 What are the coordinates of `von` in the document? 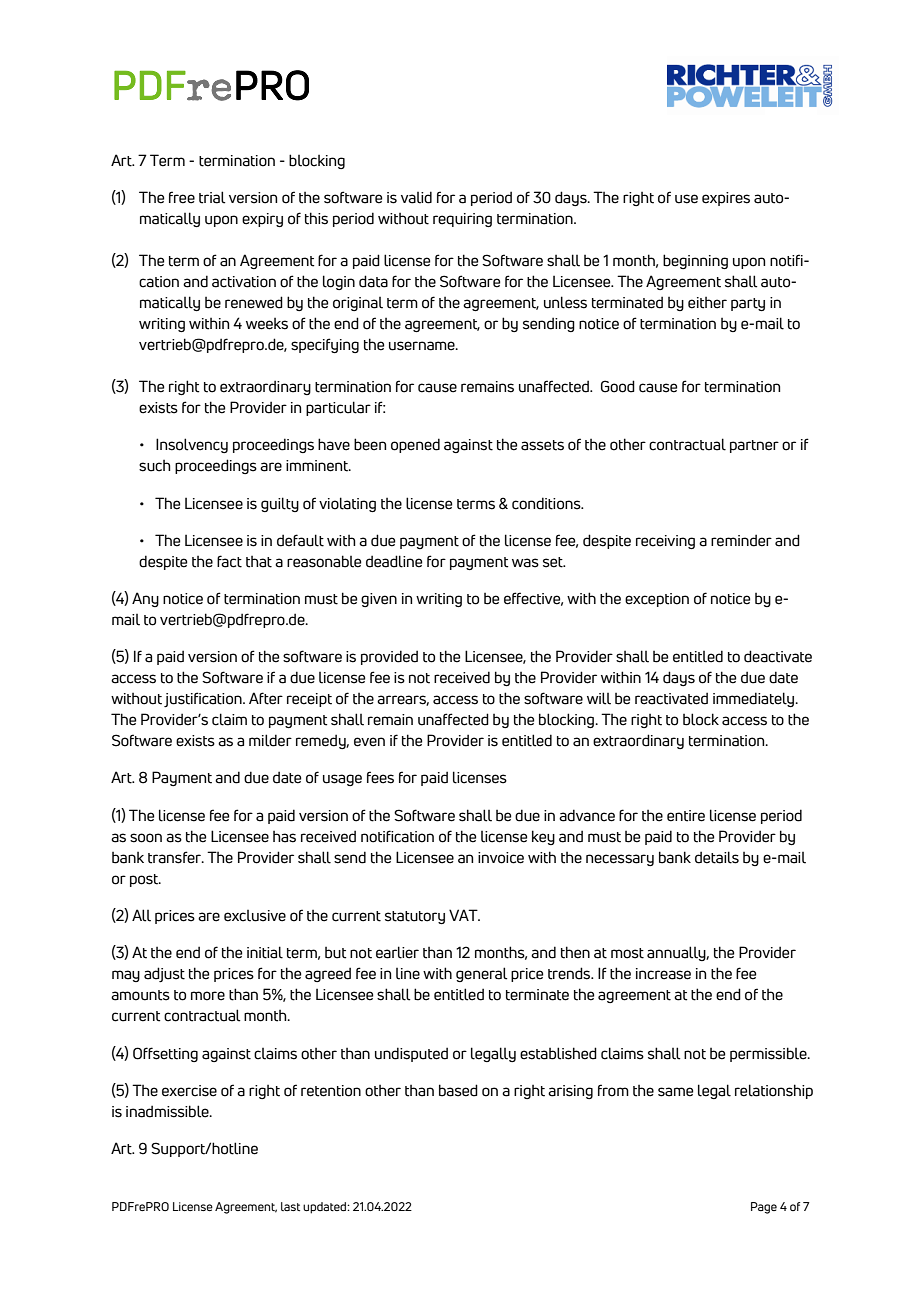 It's located at (790, 1206).
